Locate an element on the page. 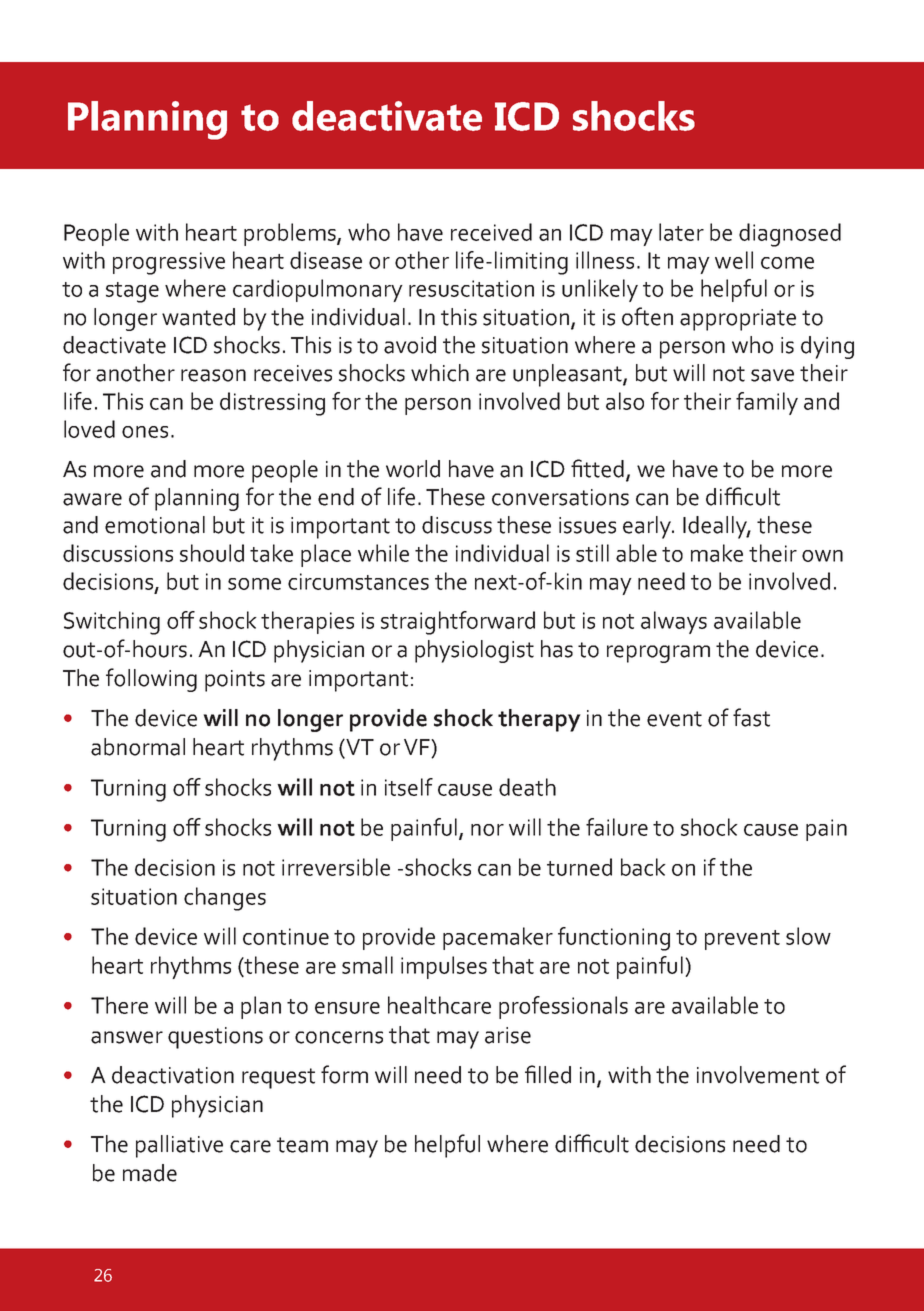 This image has height=1311, width=924. ones is located at coordinates (145, 432).
